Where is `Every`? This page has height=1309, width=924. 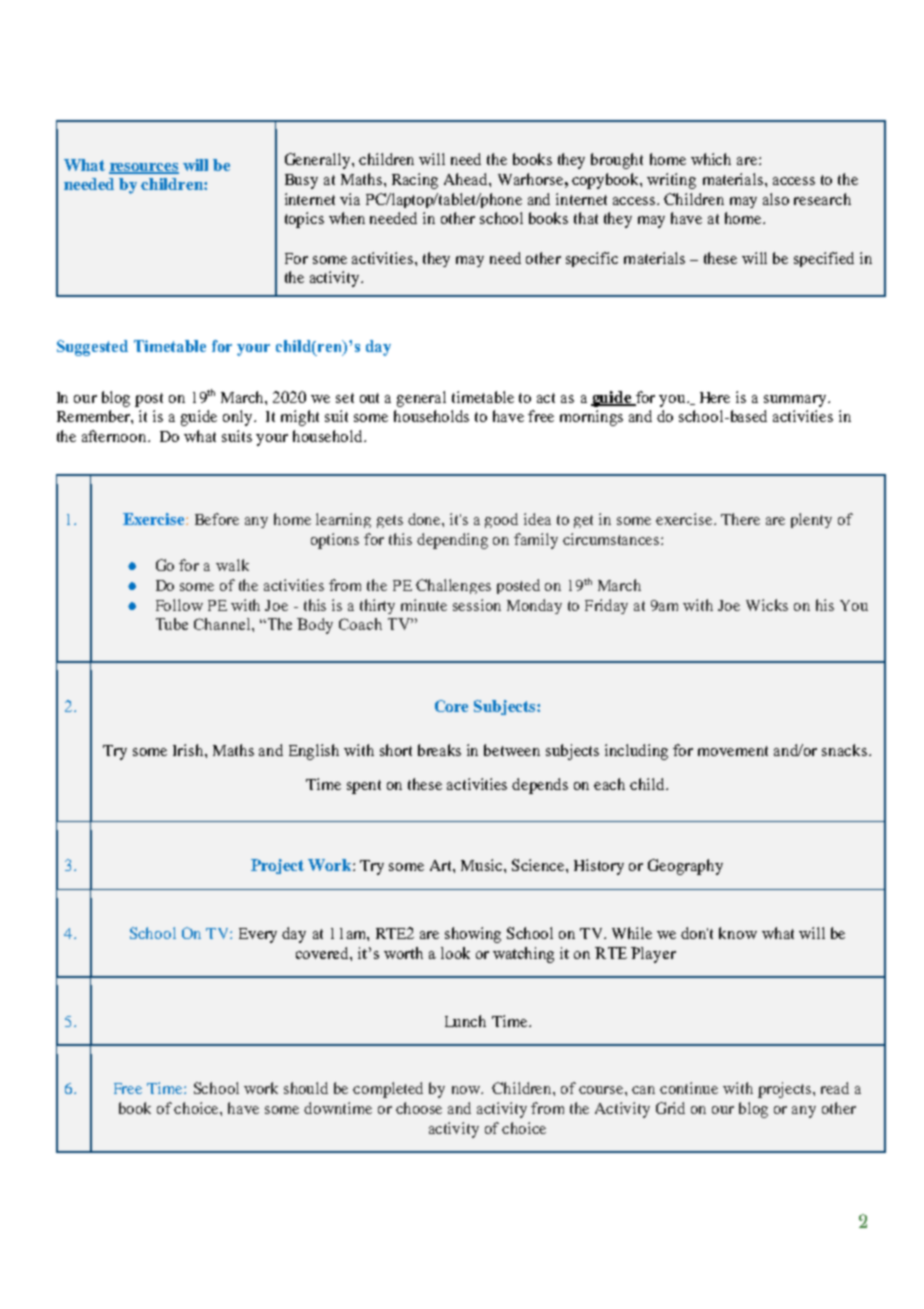
Every is located at coordinates (258, 935).
